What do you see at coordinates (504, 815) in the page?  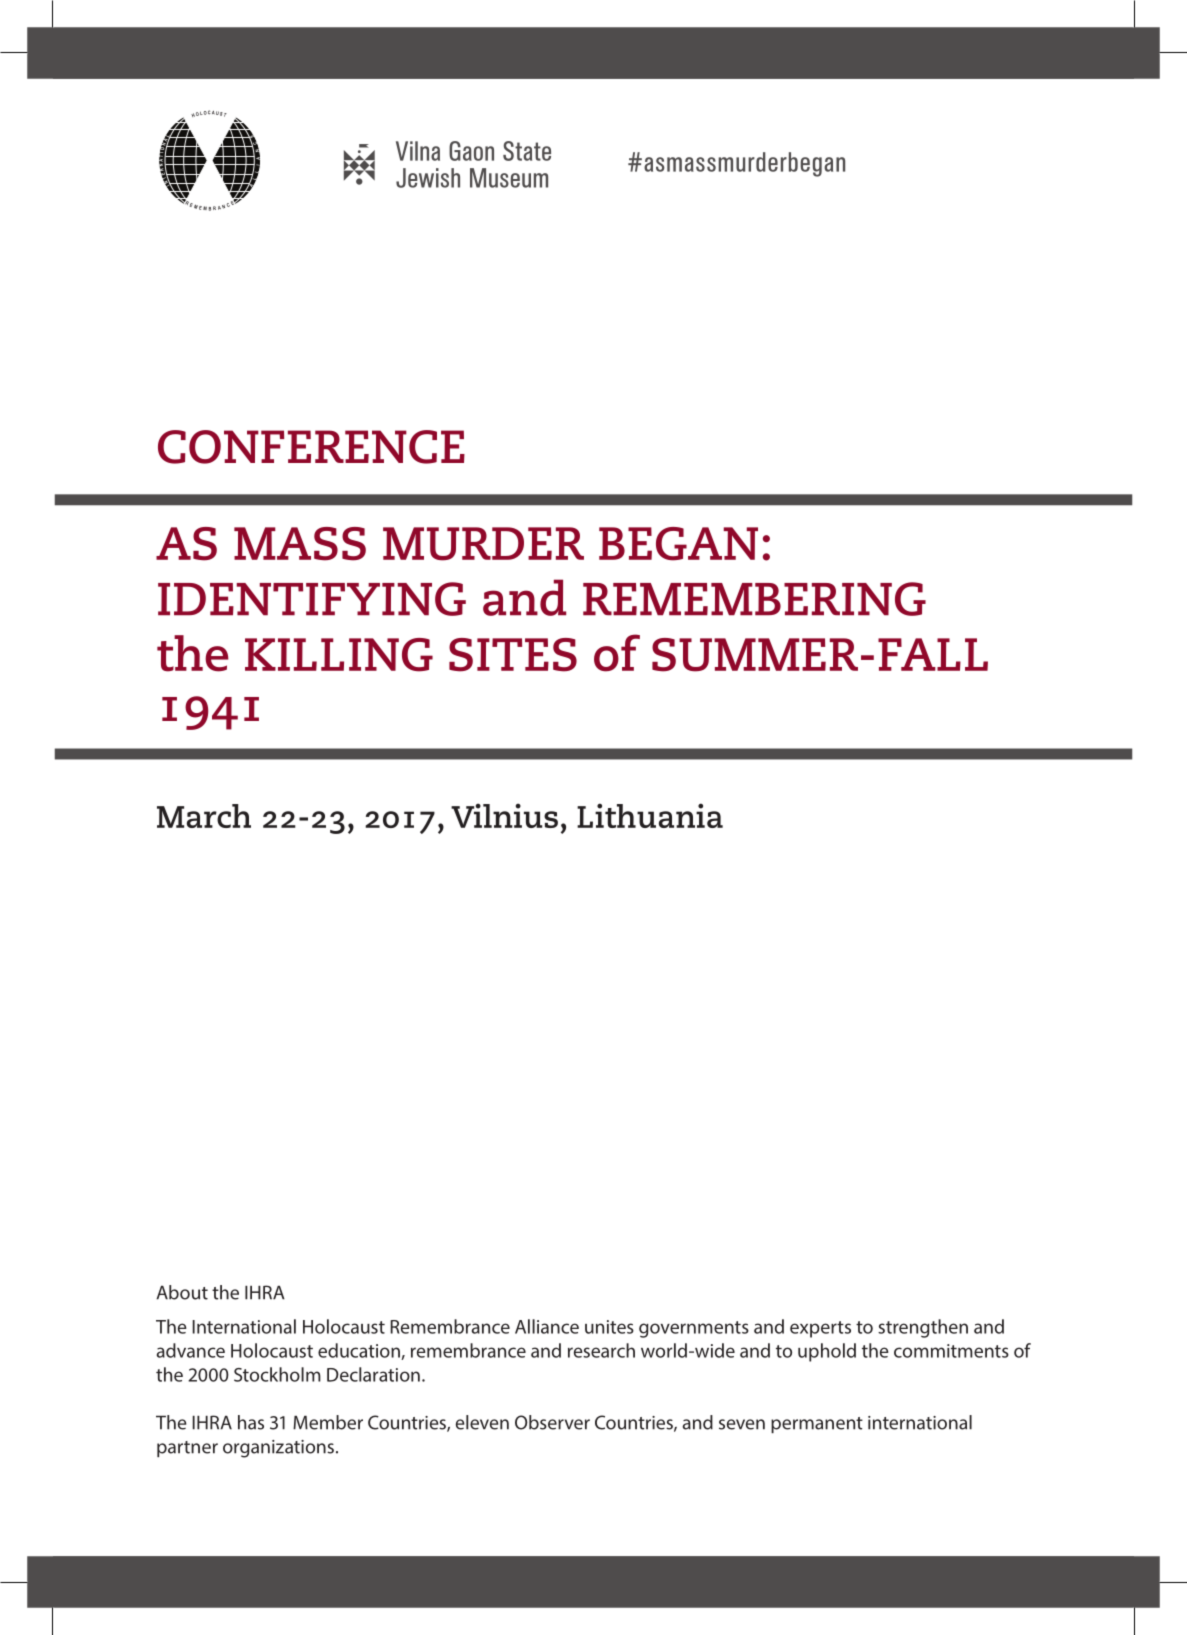 I see `Vilnius` at bounding box center [504, 815].
